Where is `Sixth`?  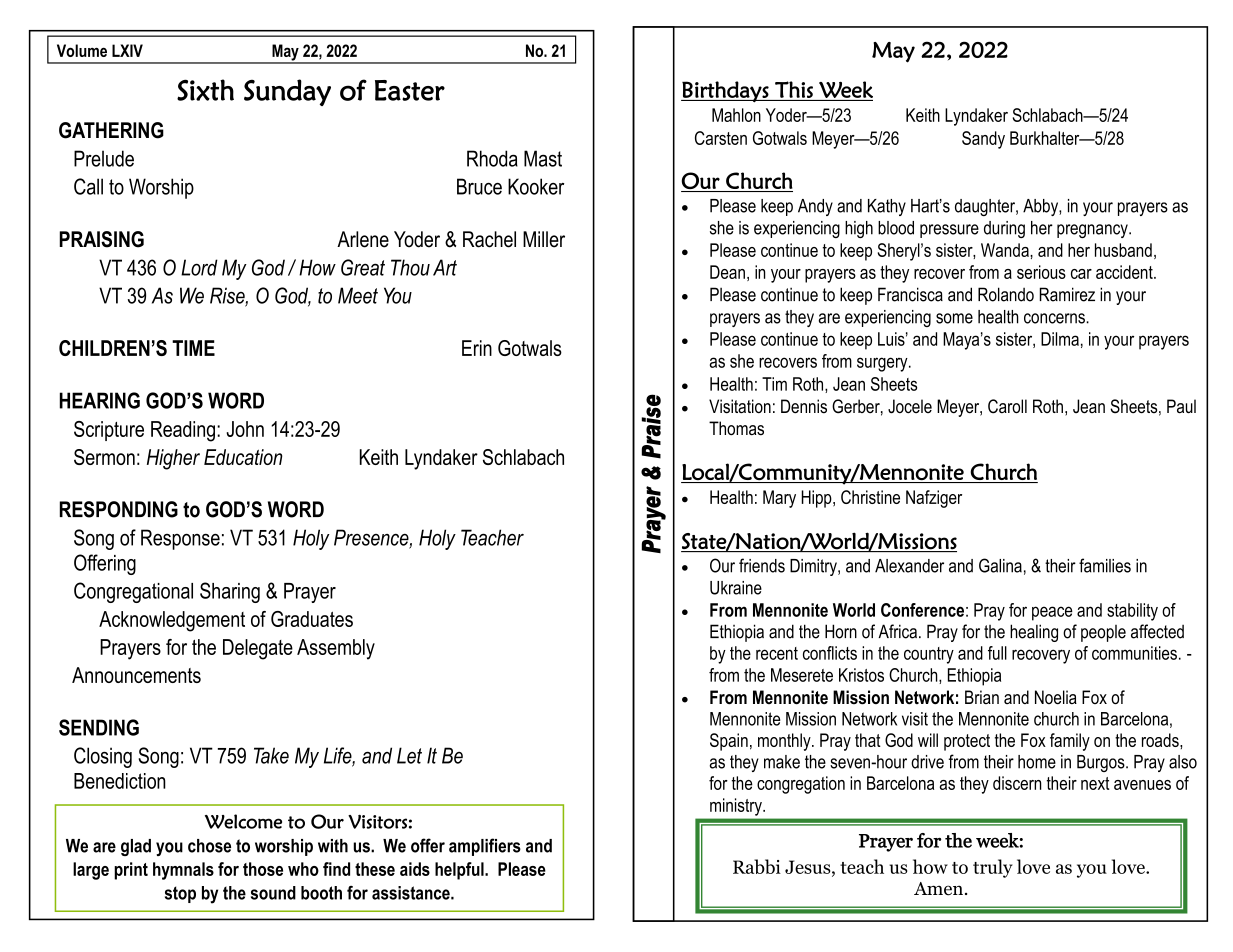
Sixth is located at coordinates (205, 90).
